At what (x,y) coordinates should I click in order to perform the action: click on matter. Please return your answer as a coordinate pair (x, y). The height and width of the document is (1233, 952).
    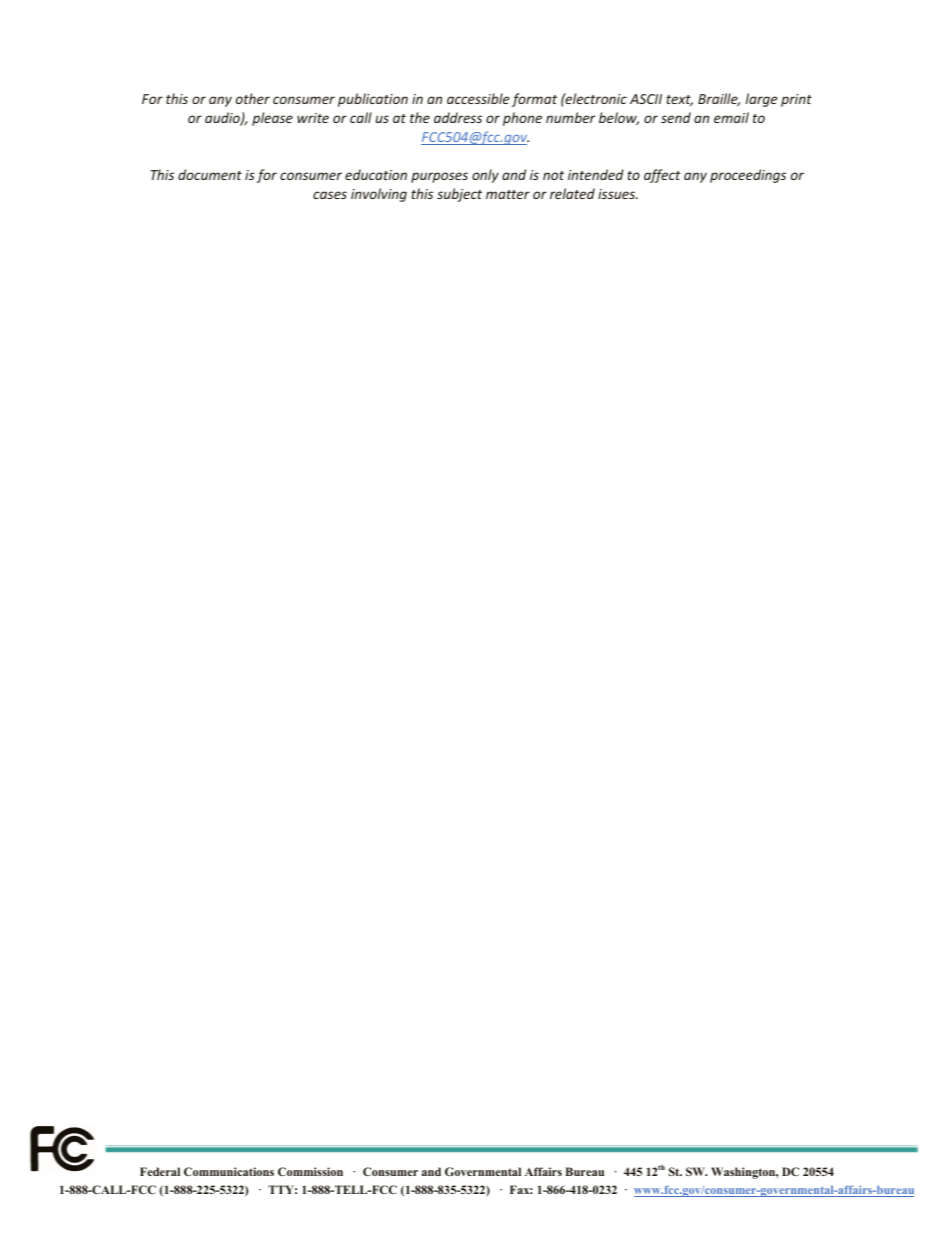
    Looking at the image, I should click on (508, 194).
